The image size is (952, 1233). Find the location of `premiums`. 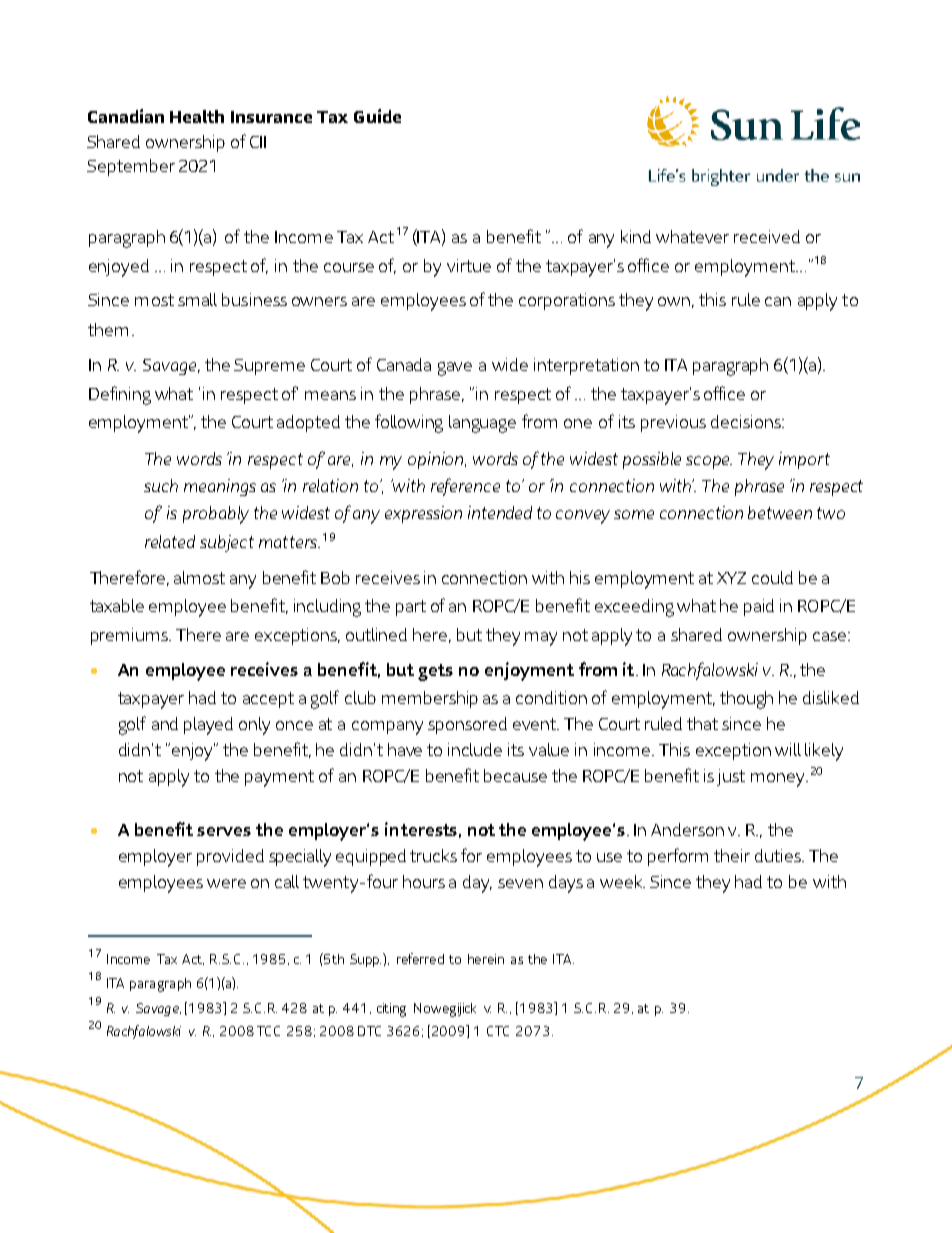

premiums is located at coordinates (131, 636).
